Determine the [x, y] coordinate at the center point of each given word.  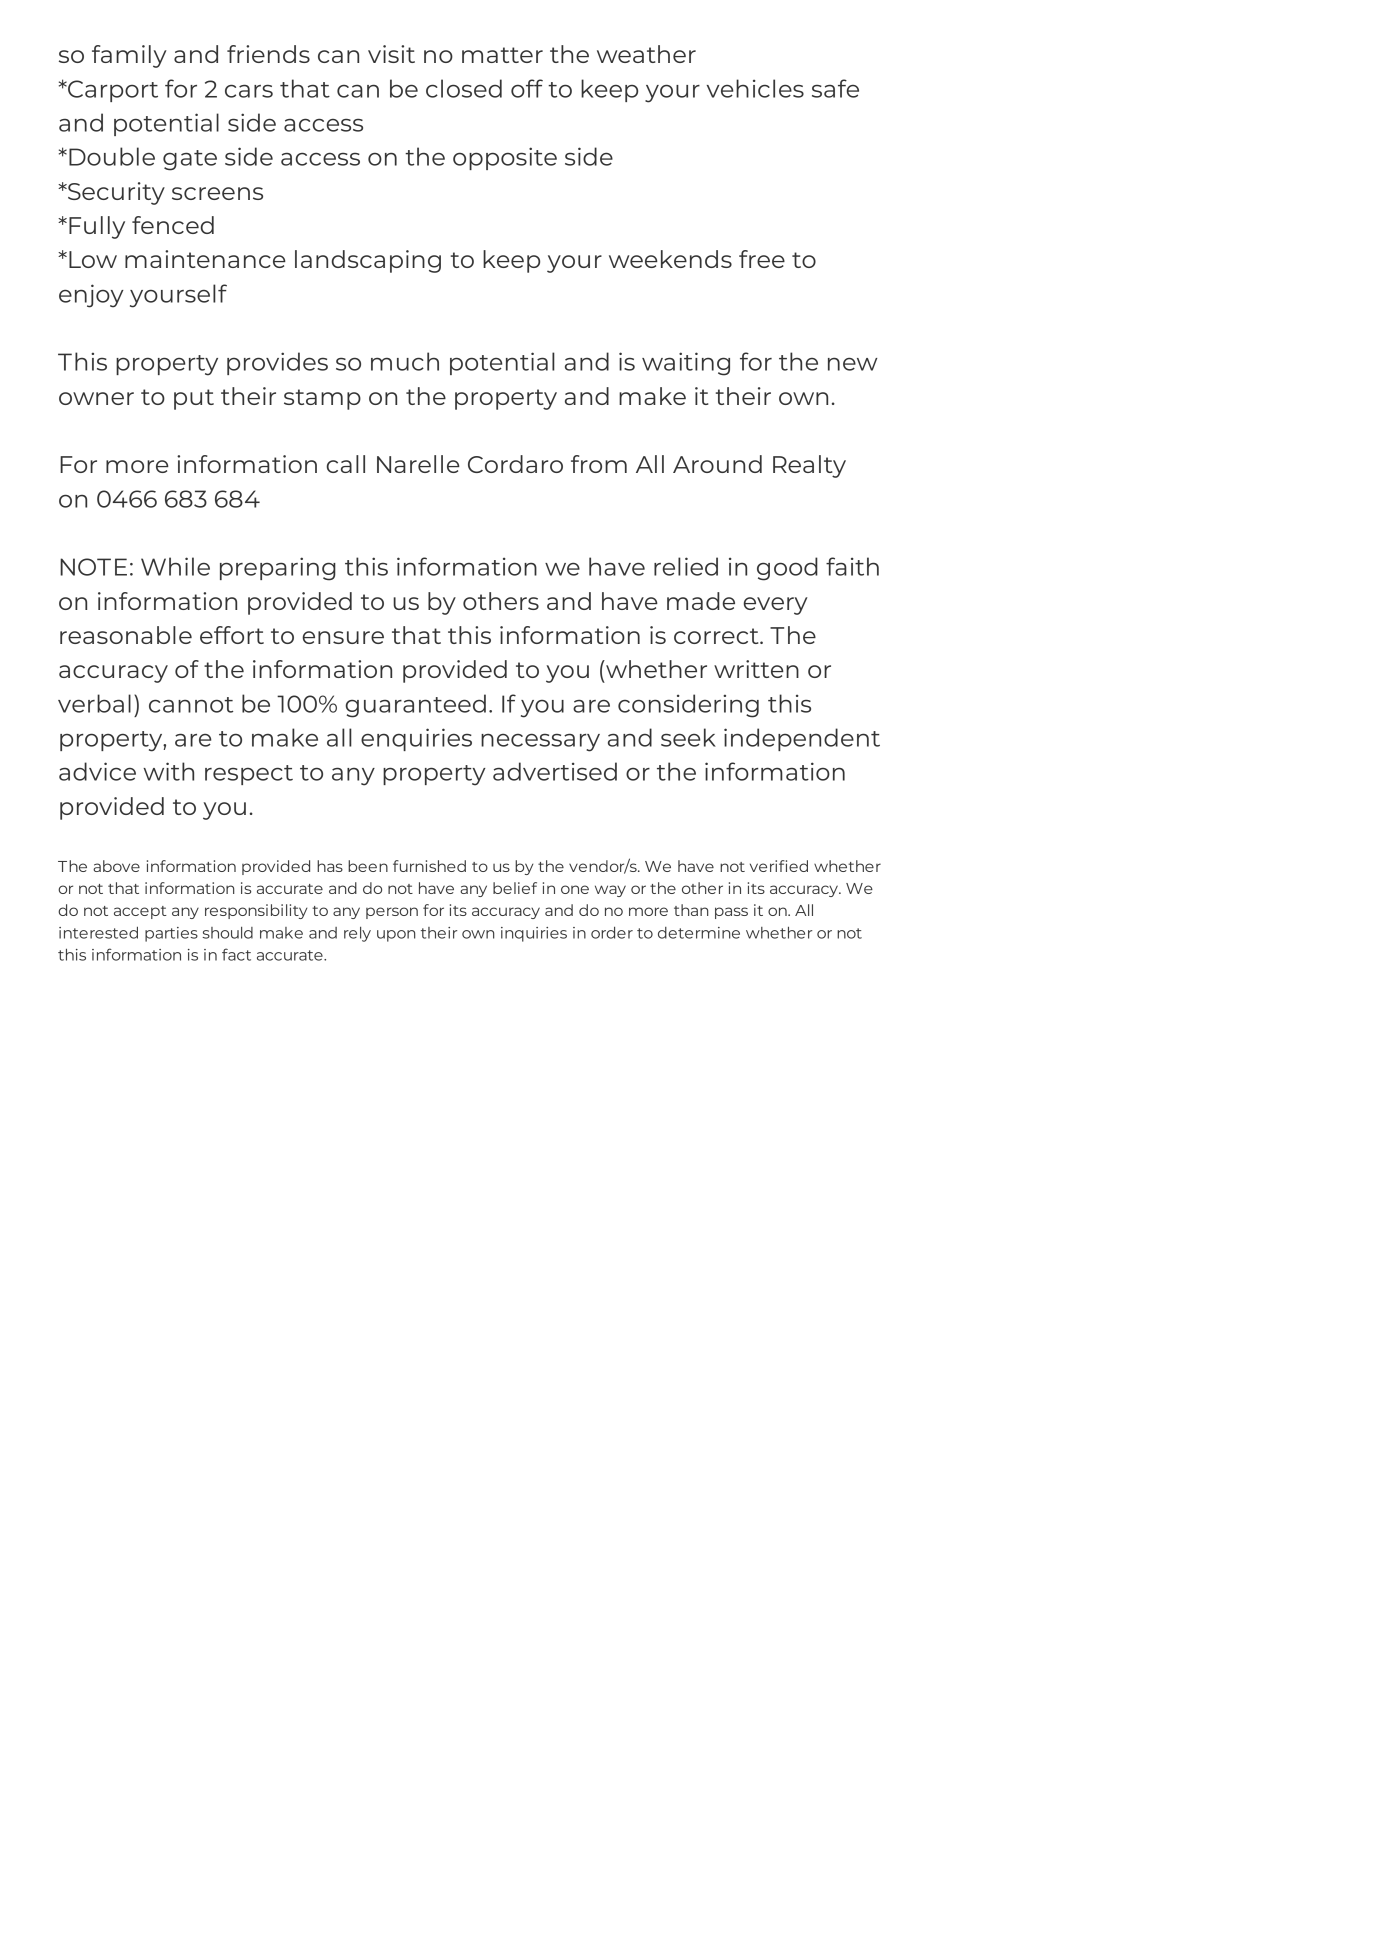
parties [171, 934]
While [175, 566]
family [129, 56]
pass [731, 913]
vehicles [755, 88]
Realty [809, 466]
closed [464, 88]
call [345, 464]
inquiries [534, 934]
